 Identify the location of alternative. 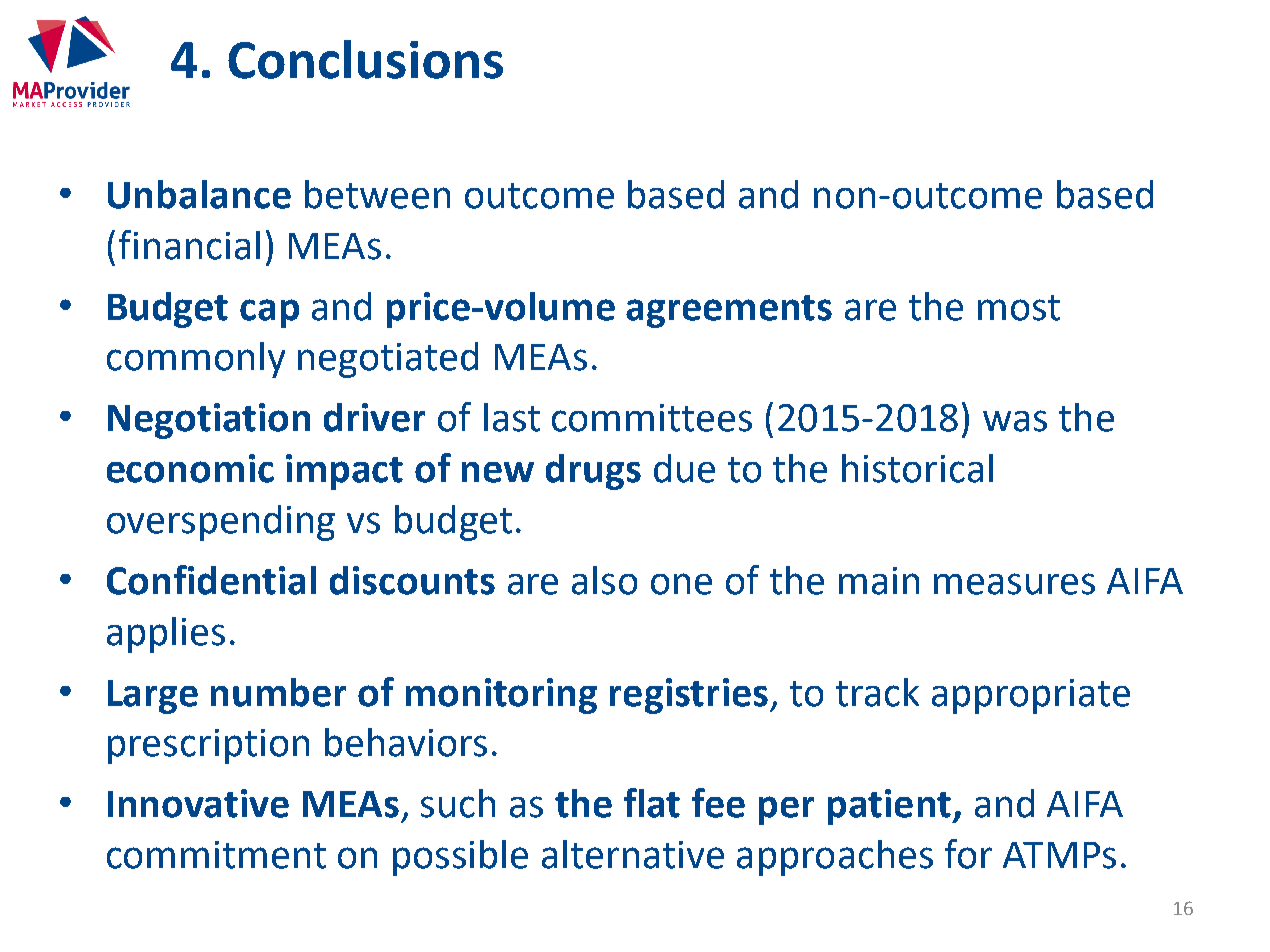
(633, 854).
